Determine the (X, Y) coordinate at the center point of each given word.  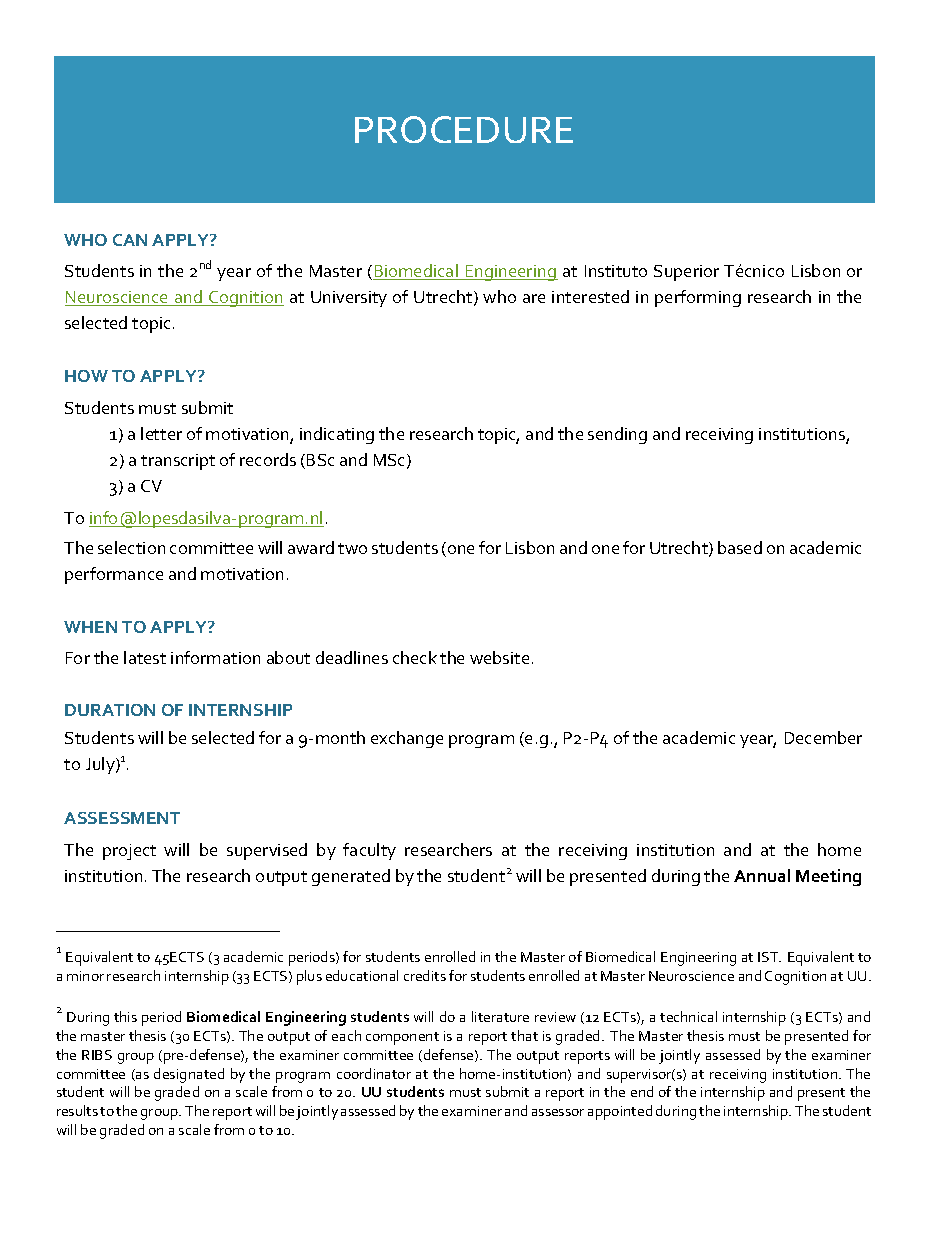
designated (189, 1075)
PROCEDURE (464, 129)
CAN (130, 240)
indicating (337, 435)
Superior (686, 273)
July (101, 765)
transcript (178, 462)
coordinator (374, 1073)
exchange (407, 739)
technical (688, 1016)
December (823, 737)
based (740, 547)
